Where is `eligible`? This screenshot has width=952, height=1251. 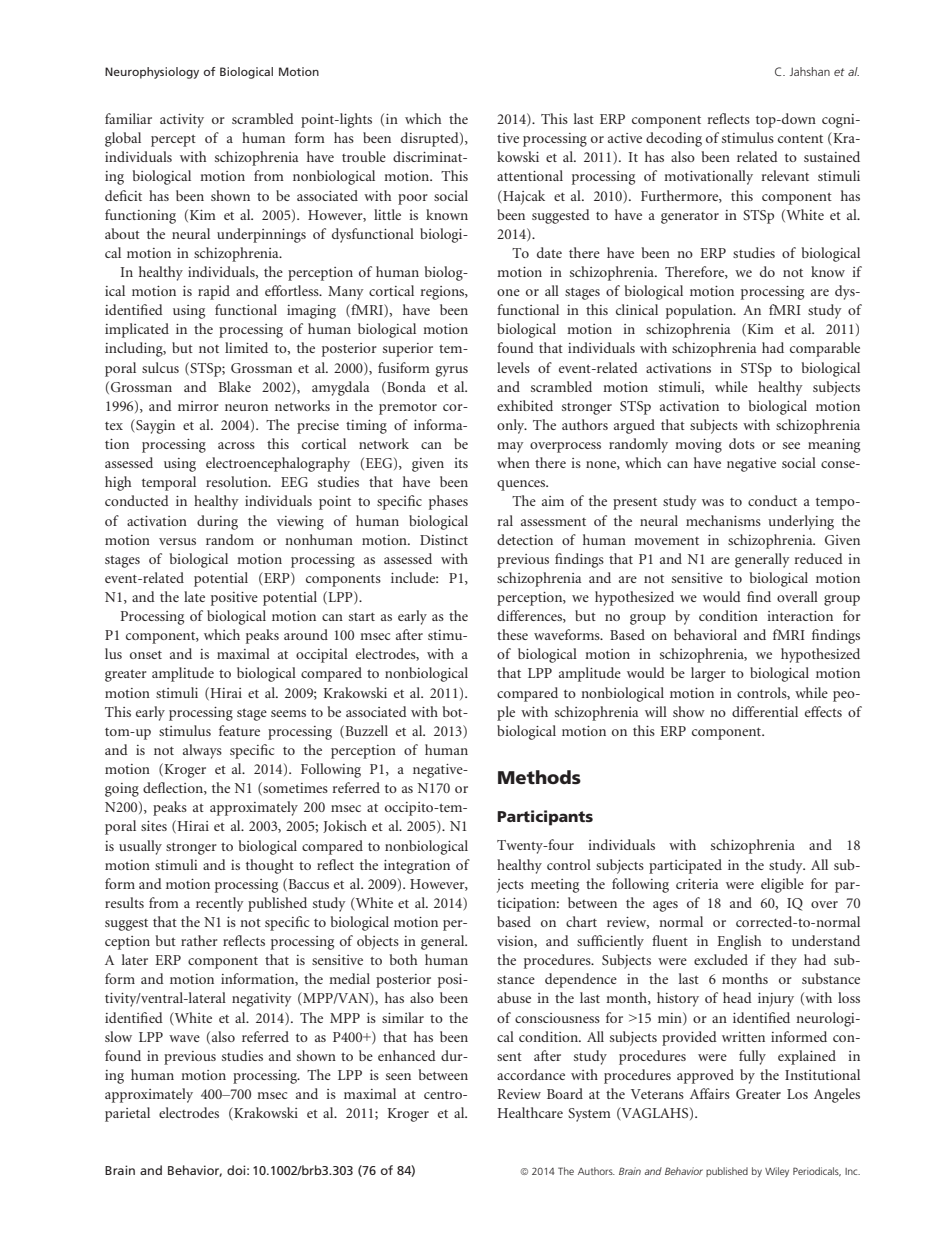
eligible is located at coordinates (782, 885).
